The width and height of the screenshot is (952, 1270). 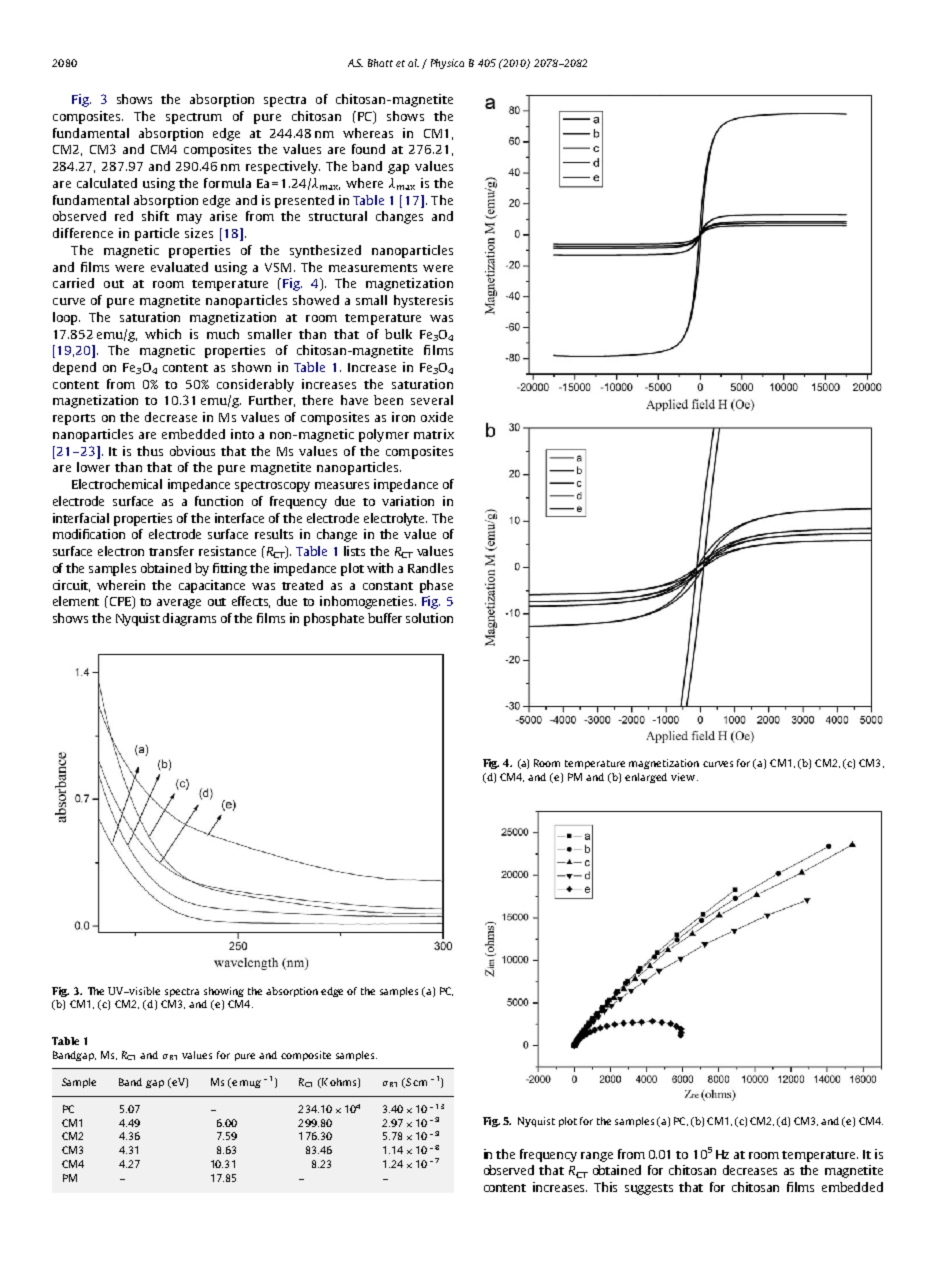 What do you see at coordinates (432, 400) in the screenshot?
I see `several` at bounding box center [432, 400].
